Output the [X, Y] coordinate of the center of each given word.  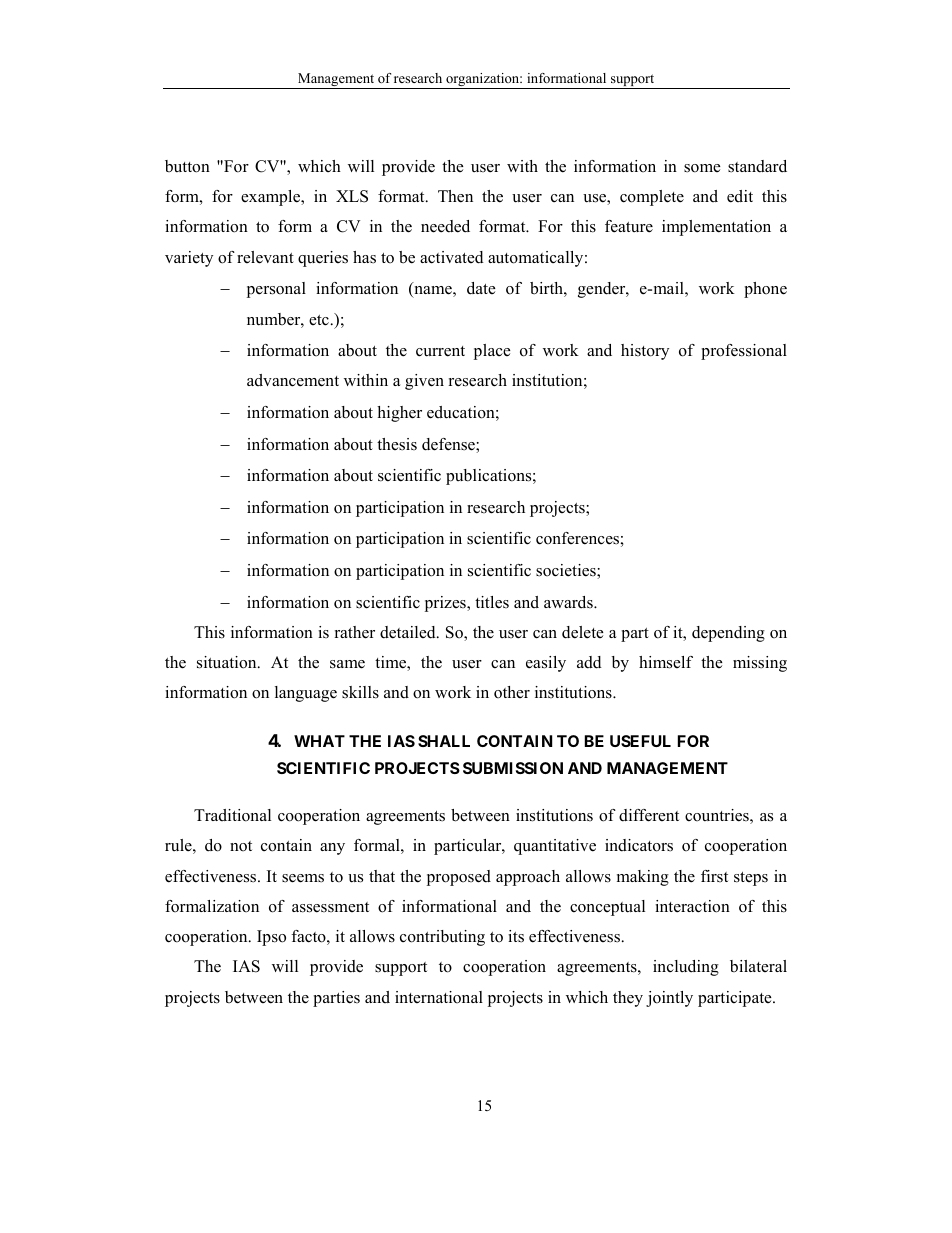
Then [455, 196]
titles [492, 602]
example [272, 198]
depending [728, 634]
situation [228, 662]
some [702, 168]
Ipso [271, 938]
